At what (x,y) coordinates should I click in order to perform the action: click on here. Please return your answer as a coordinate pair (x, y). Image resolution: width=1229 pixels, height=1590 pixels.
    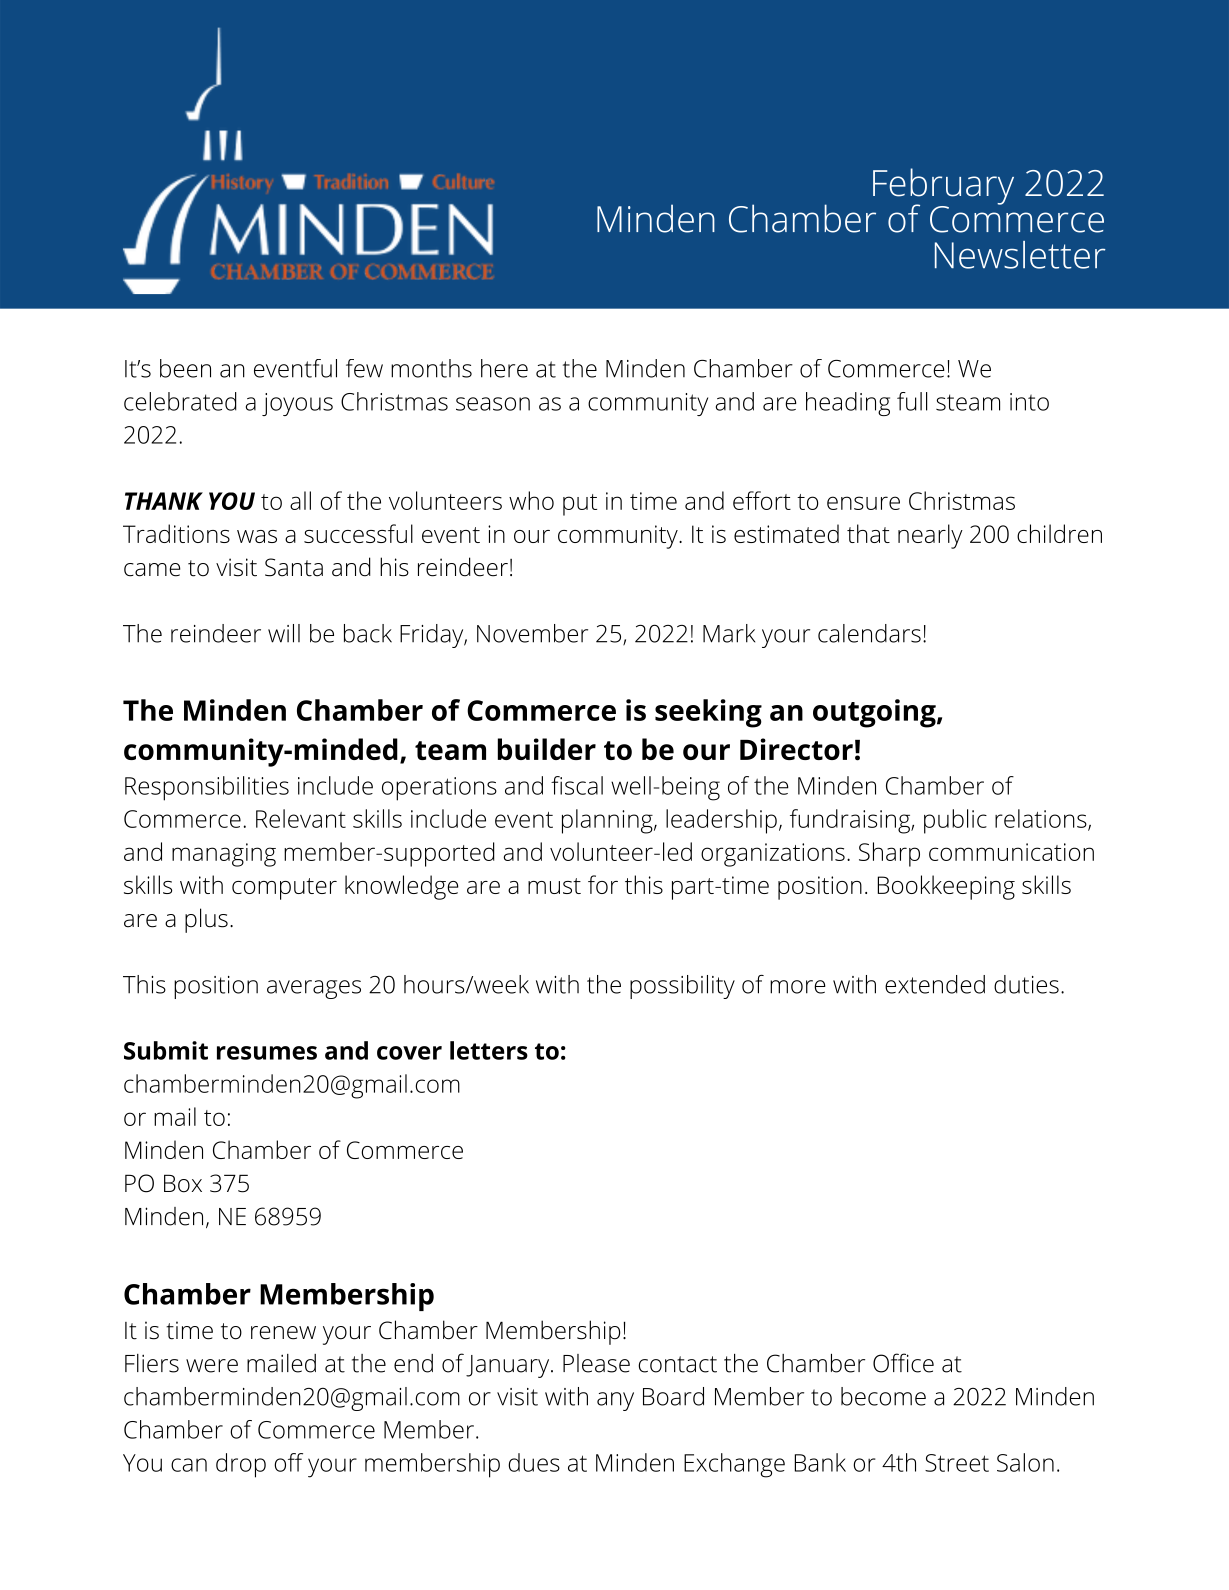
    Looking at the image, I should click on (504, 368).
